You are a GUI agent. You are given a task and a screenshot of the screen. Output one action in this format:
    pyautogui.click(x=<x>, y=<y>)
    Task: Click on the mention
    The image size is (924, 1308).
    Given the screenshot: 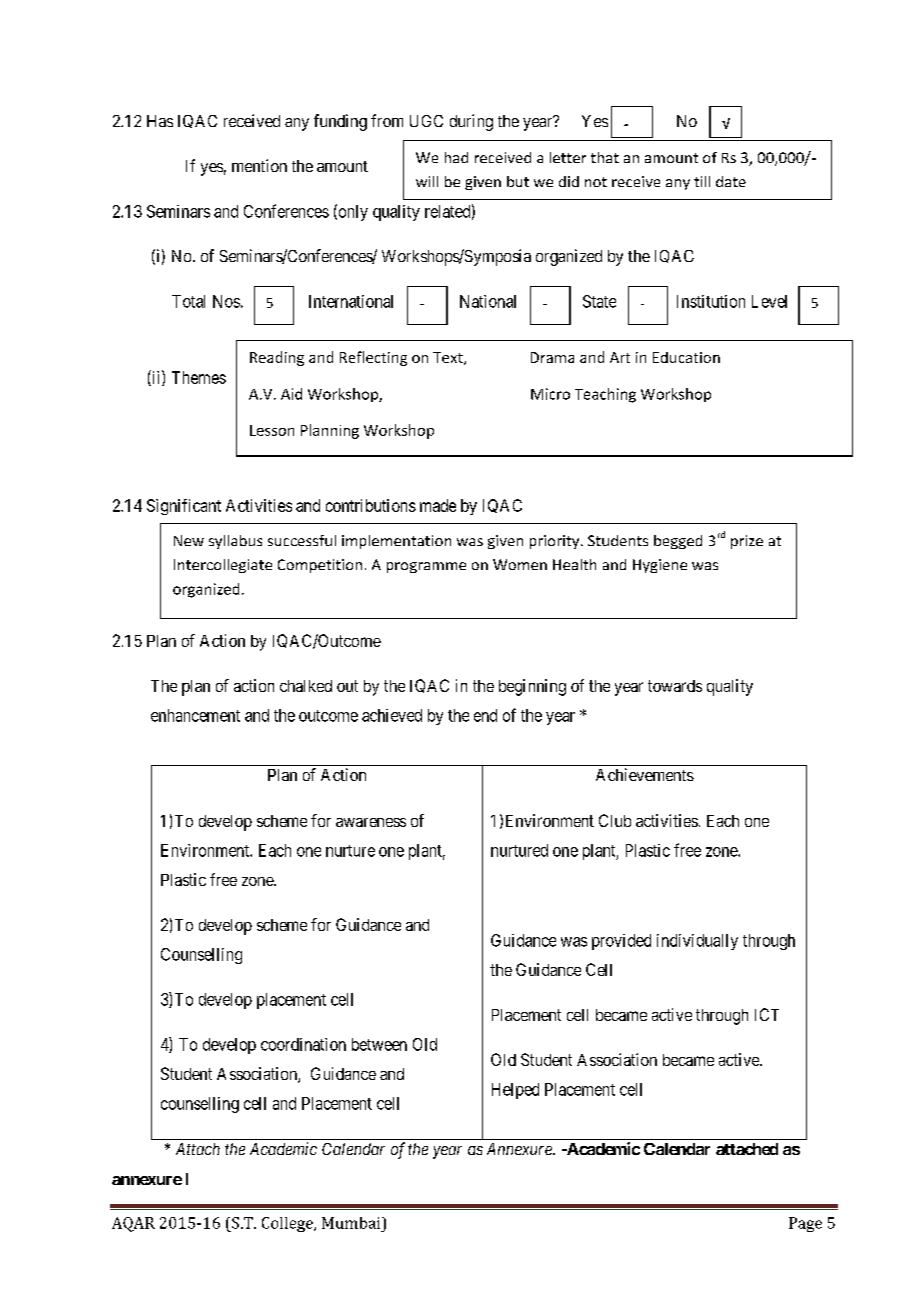 What is the action you would take?
    pyautogui.click(x=259, y=165)
